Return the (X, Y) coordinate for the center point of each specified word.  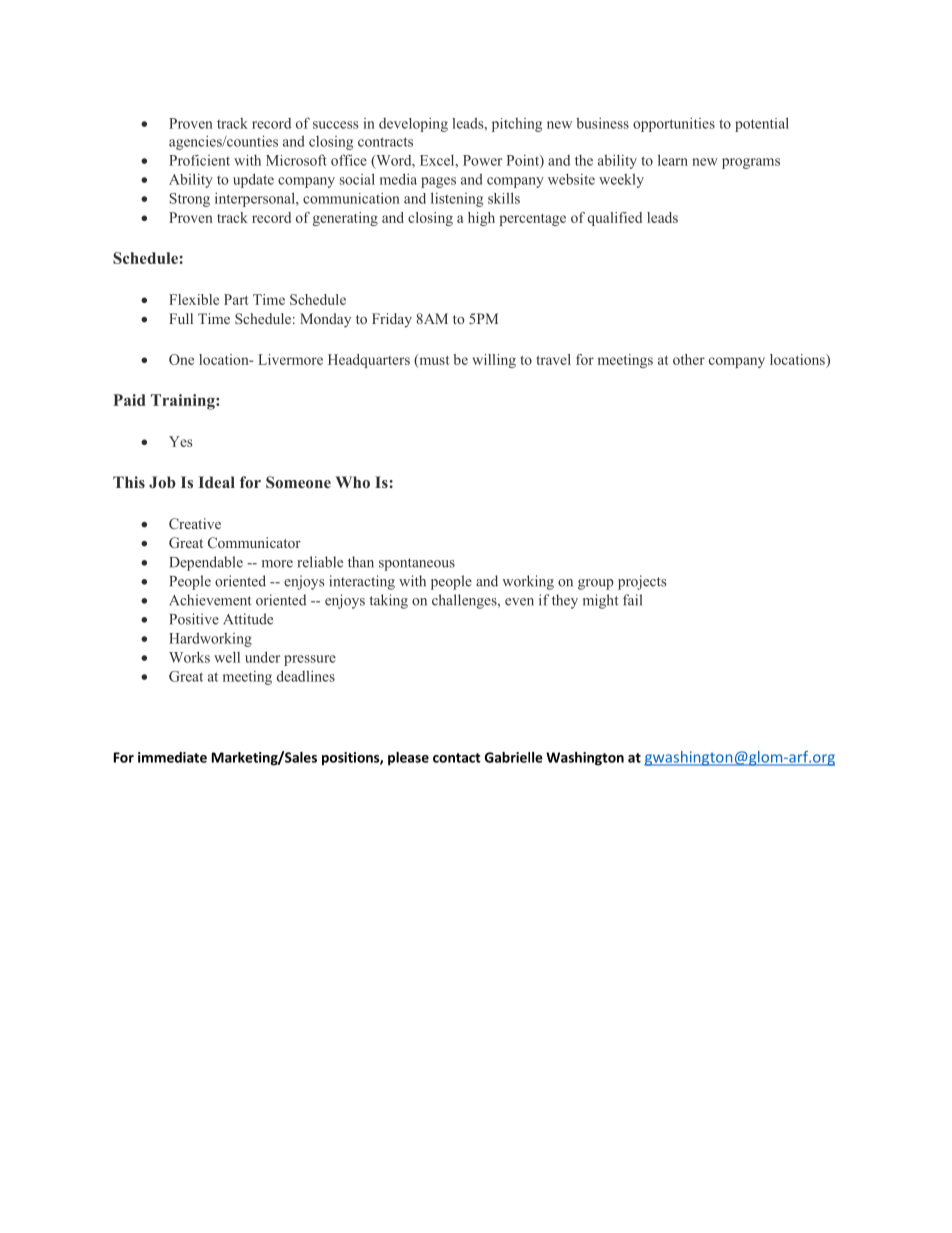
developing (413, 124)
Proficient (199, 160)
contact (457, 758)
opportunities (674, 124)
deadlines (306, 676)
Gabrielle (514, 757)
